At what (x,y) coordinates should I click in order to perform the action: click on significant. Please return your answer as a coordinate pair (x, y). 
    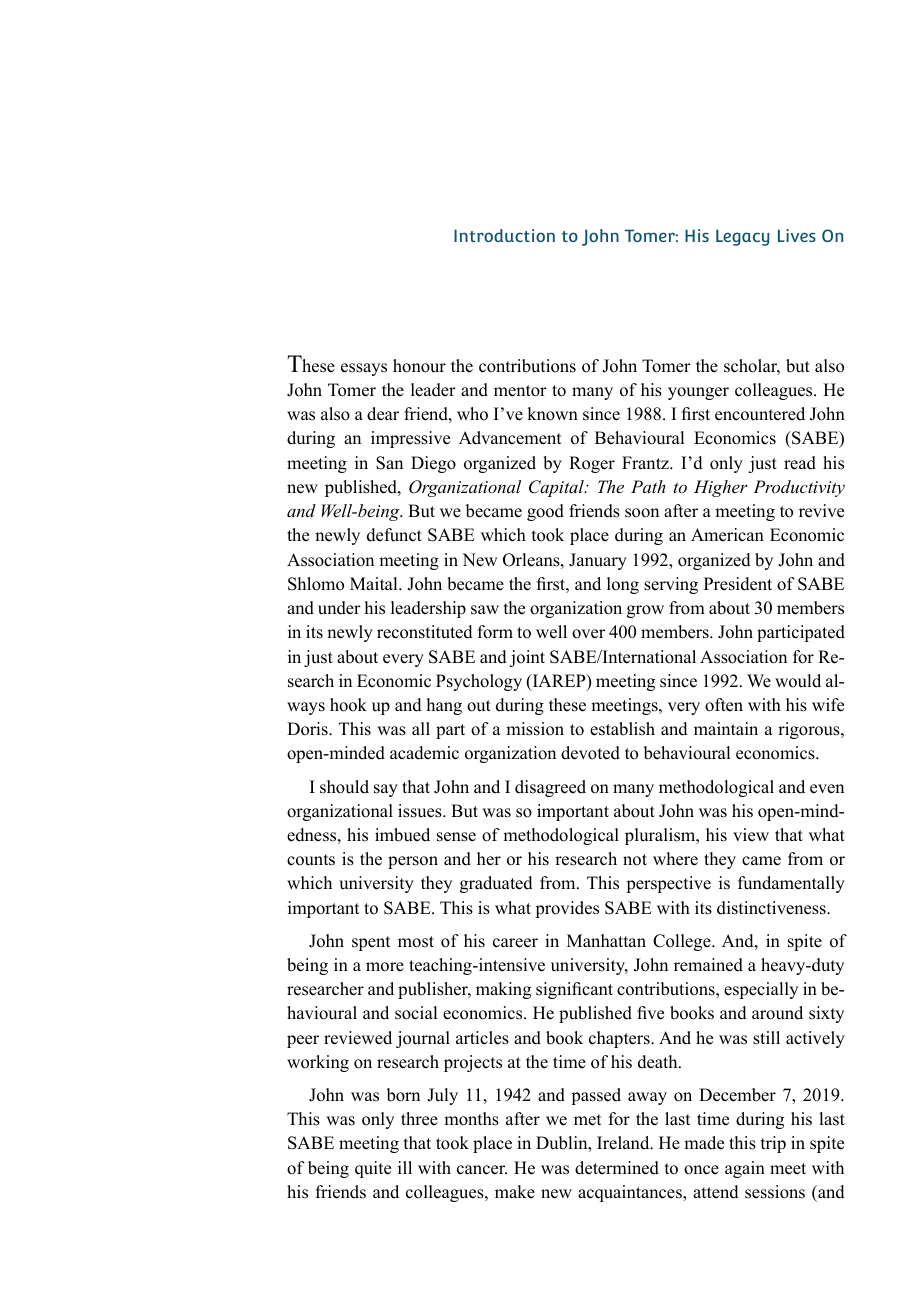
    Looking at the image, I should click on (574, 990).
